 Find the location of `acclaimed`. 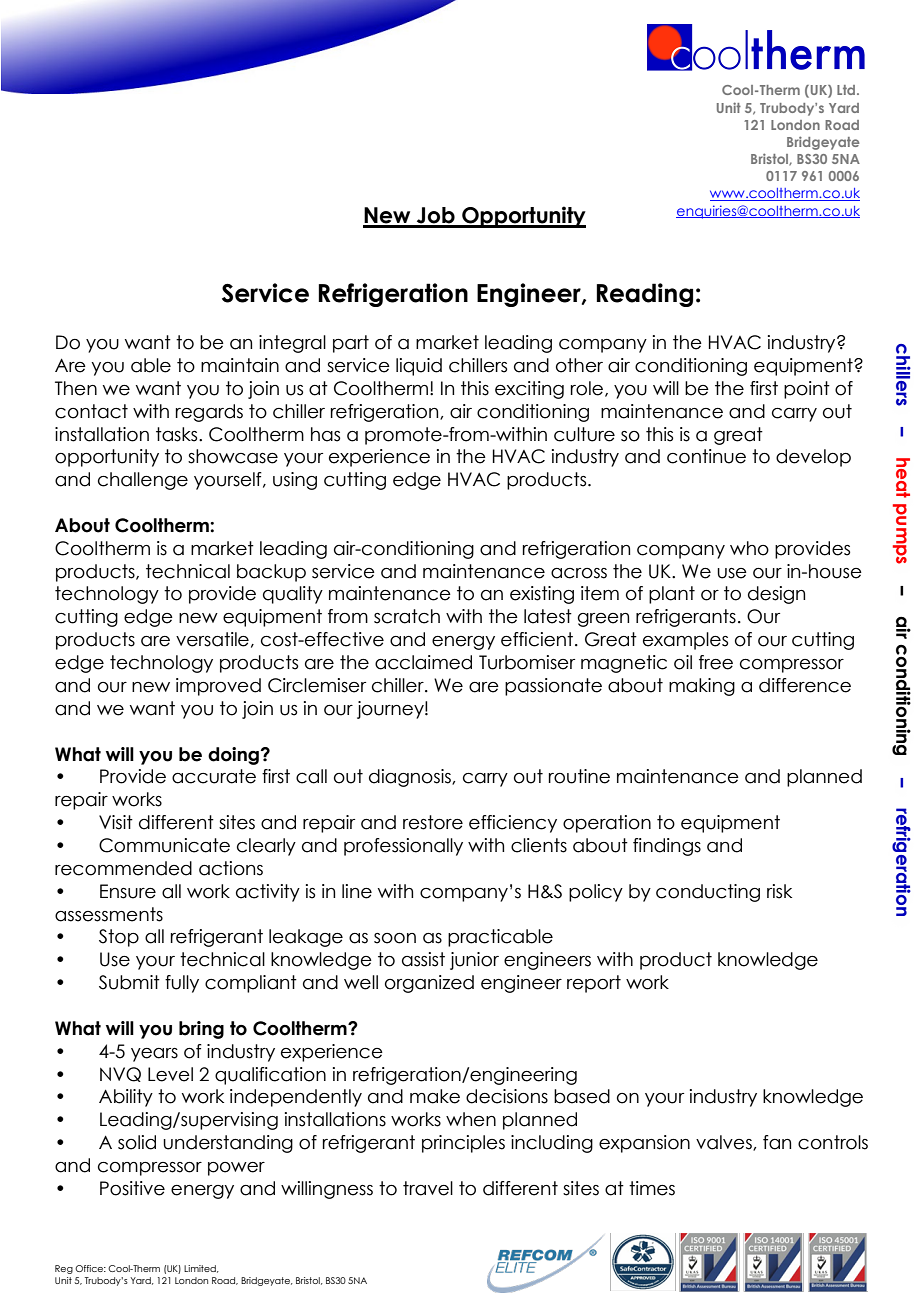

acclaimed is located at coordinates (423, 662).
